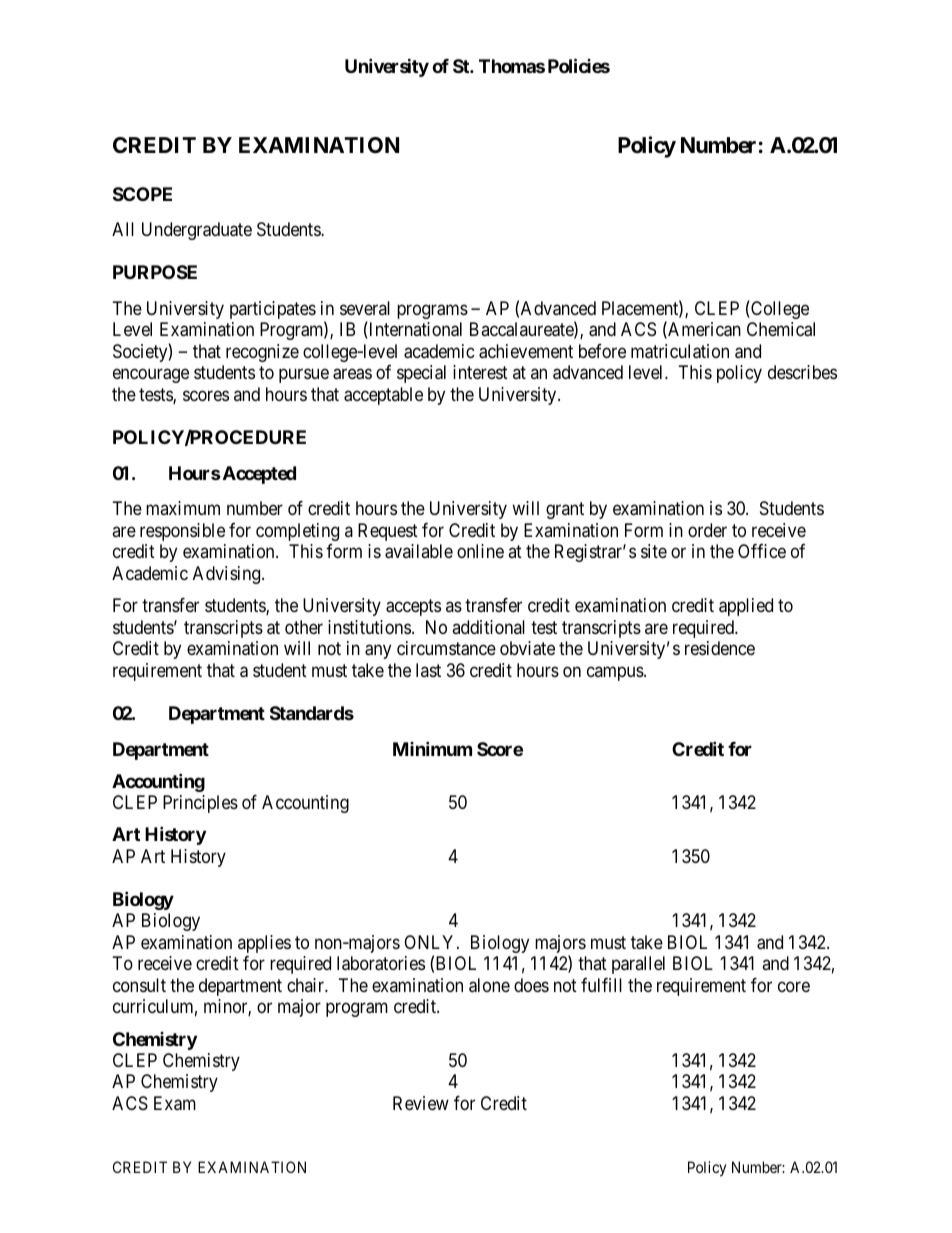  Describe the element at coordinates (197, 231) in the document. I see `Undergraduate` at that location.
